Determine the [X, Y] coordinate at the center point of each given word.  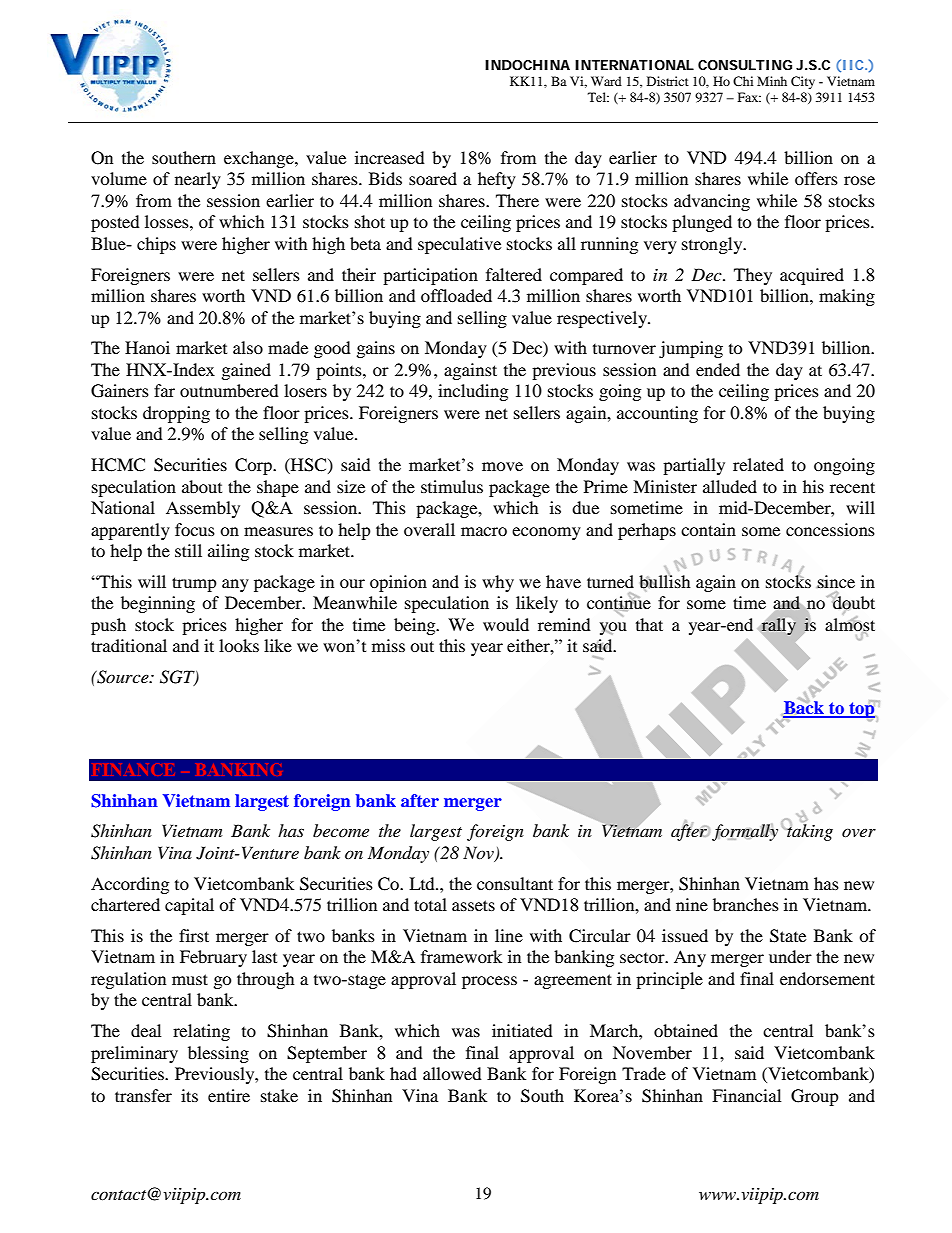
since [835, 581]
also [248, 347]
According [130, 885]
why [498, 583]
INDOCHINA [527, 65]
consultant [515, 883]
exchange [260, 159]
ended [718, 369]
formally [745, 832]
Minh [772, 81]
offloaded [456, 295]
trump [194, 584]
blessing [218, 1054]
